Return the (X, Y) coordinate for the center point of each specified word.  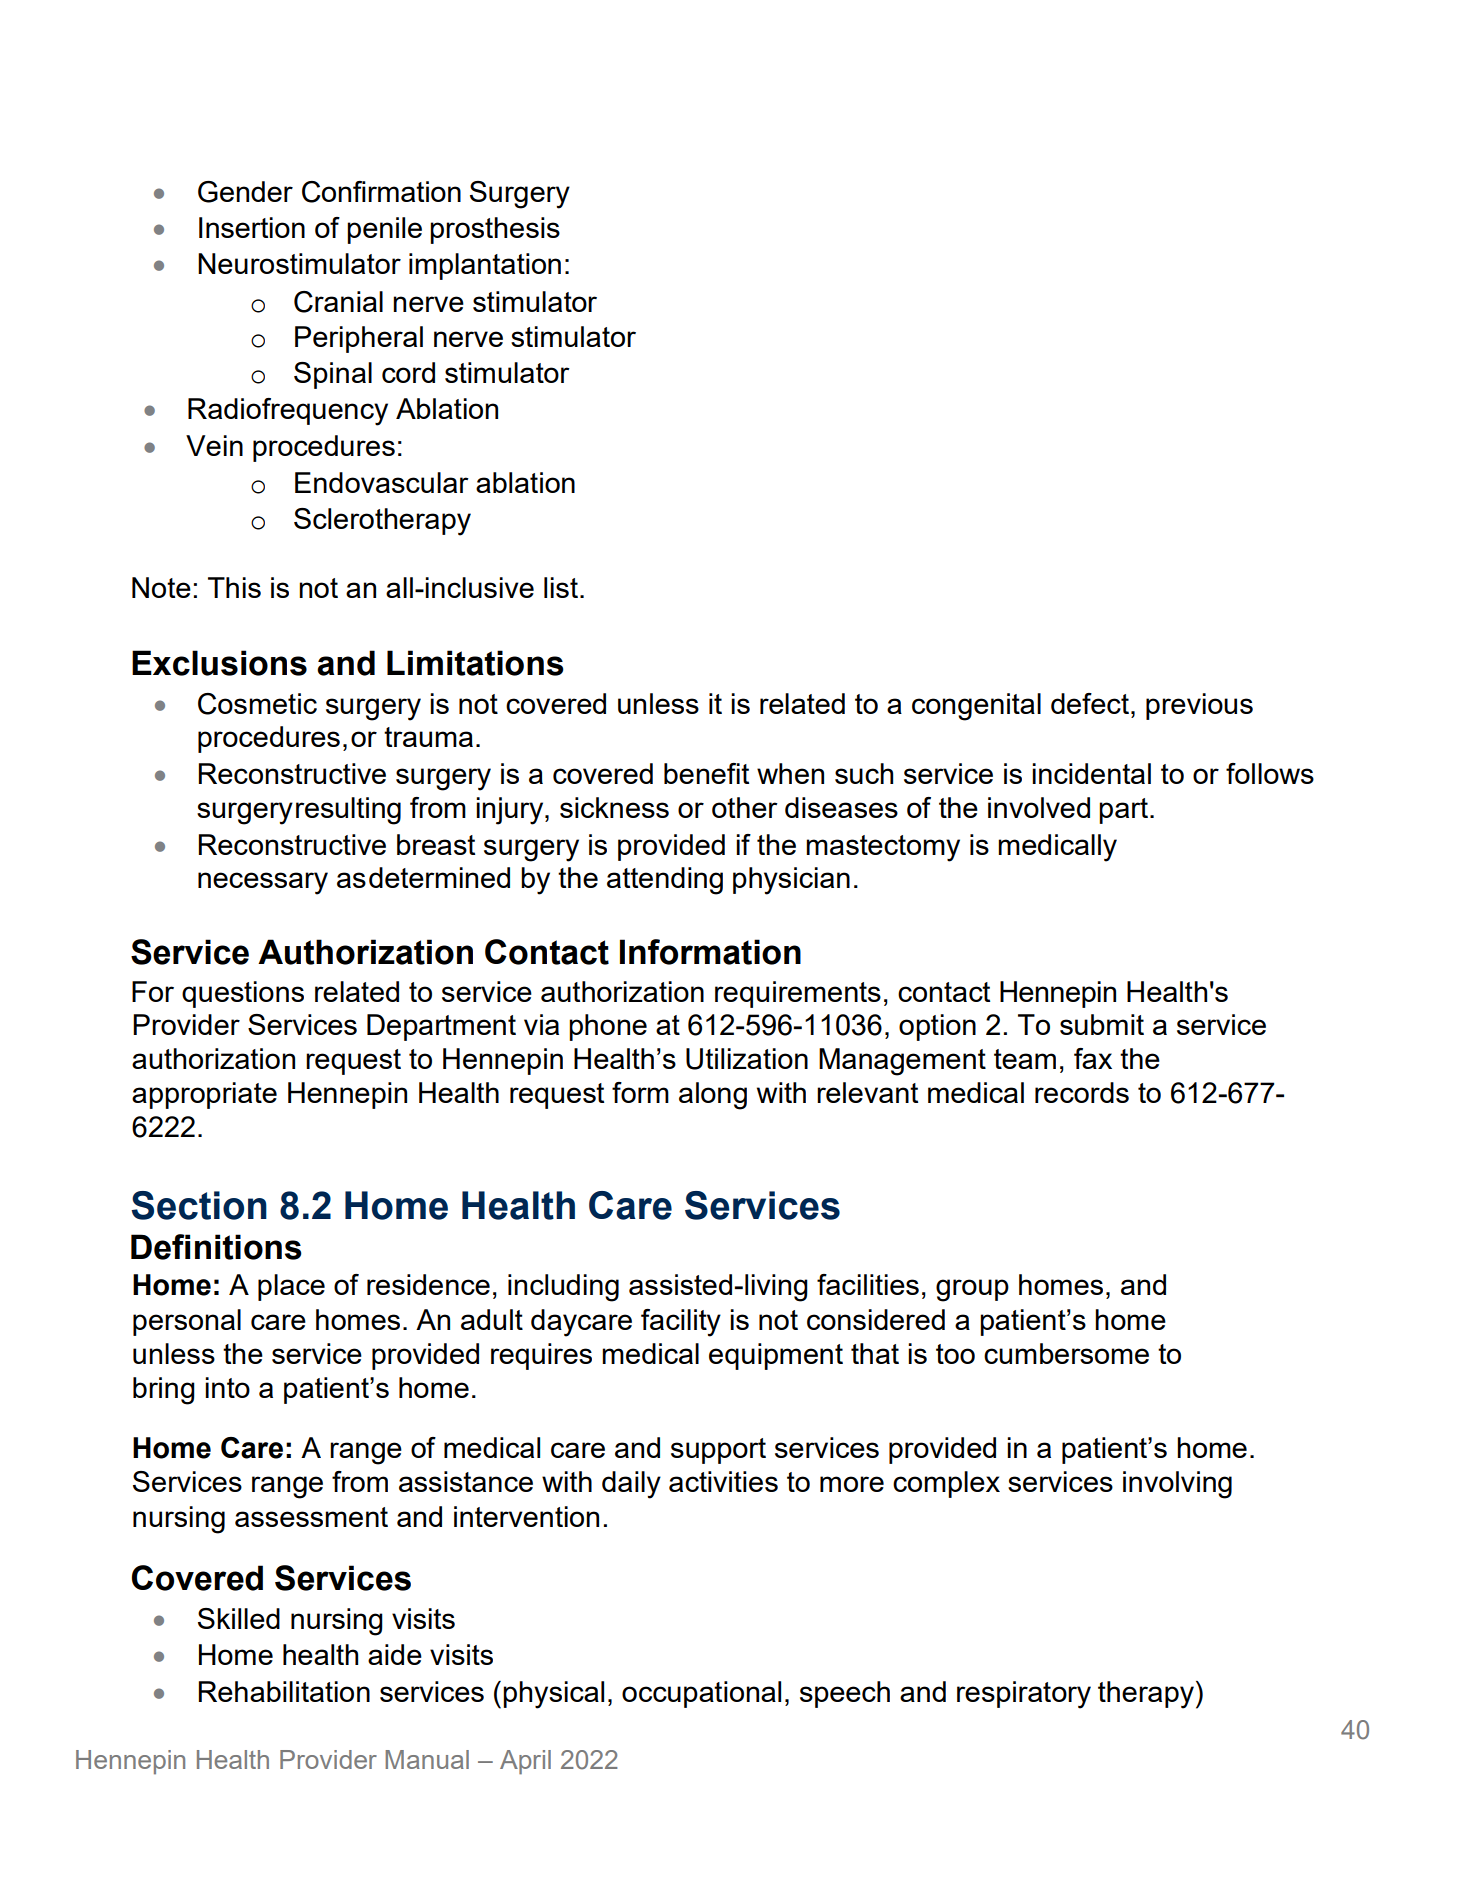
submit (1102, 1024)
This (234, 587)
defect (1090, 703)
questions (243, 994)
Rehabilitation (284, 1691)
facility (681, 1323)
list (561, 587)
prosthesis (495, 230)
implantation (485, 266)
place (291, 1287)
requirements (798, 994)
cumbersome (1066, 1353)
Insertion (252, 227)
